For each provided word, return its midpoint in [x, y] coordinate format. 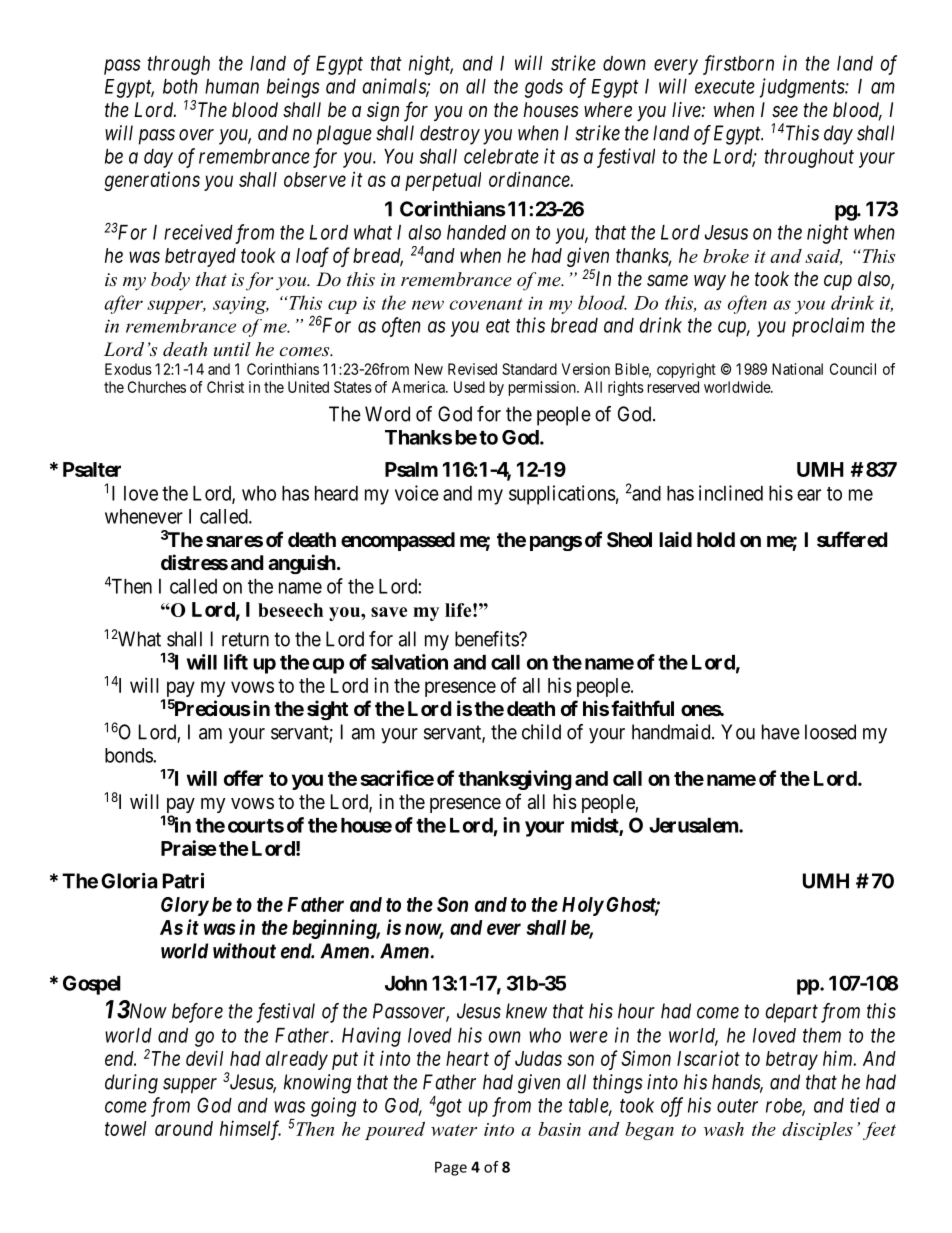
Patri [183, 881]
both [180, 86]
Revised [472, 369]
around [184, 1128]
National [797, 369]
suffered [852, 539]
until [232, 349]
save [389, 612]
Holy [583, 906]
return [245, 639]
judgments [803, 88]
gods [544, 88]
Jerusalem [694, 825]
